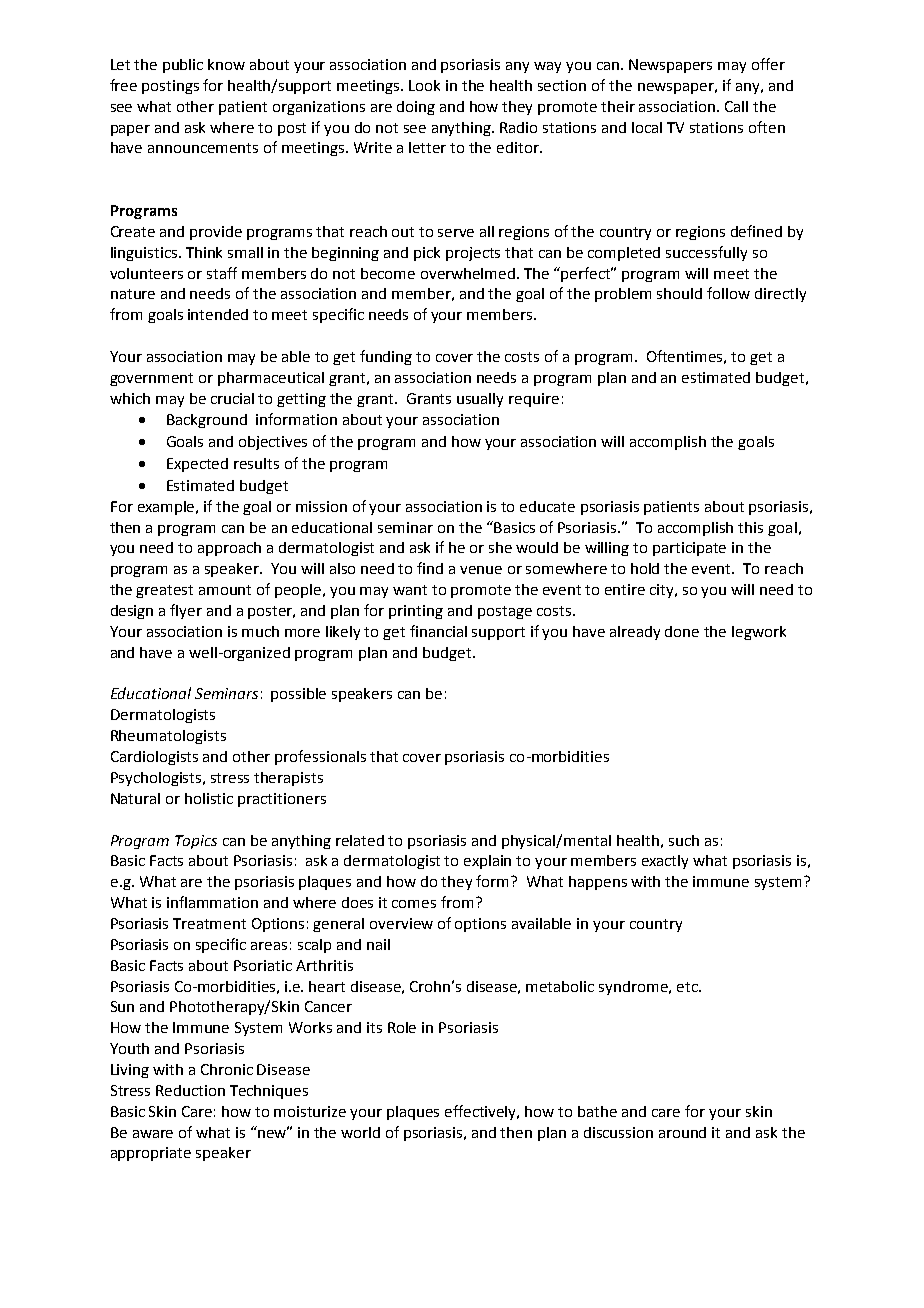  What do you see at coordinates (168, 737) in the screenshot?
I see `Rheumatologists` at bounding box center [168, 737].
